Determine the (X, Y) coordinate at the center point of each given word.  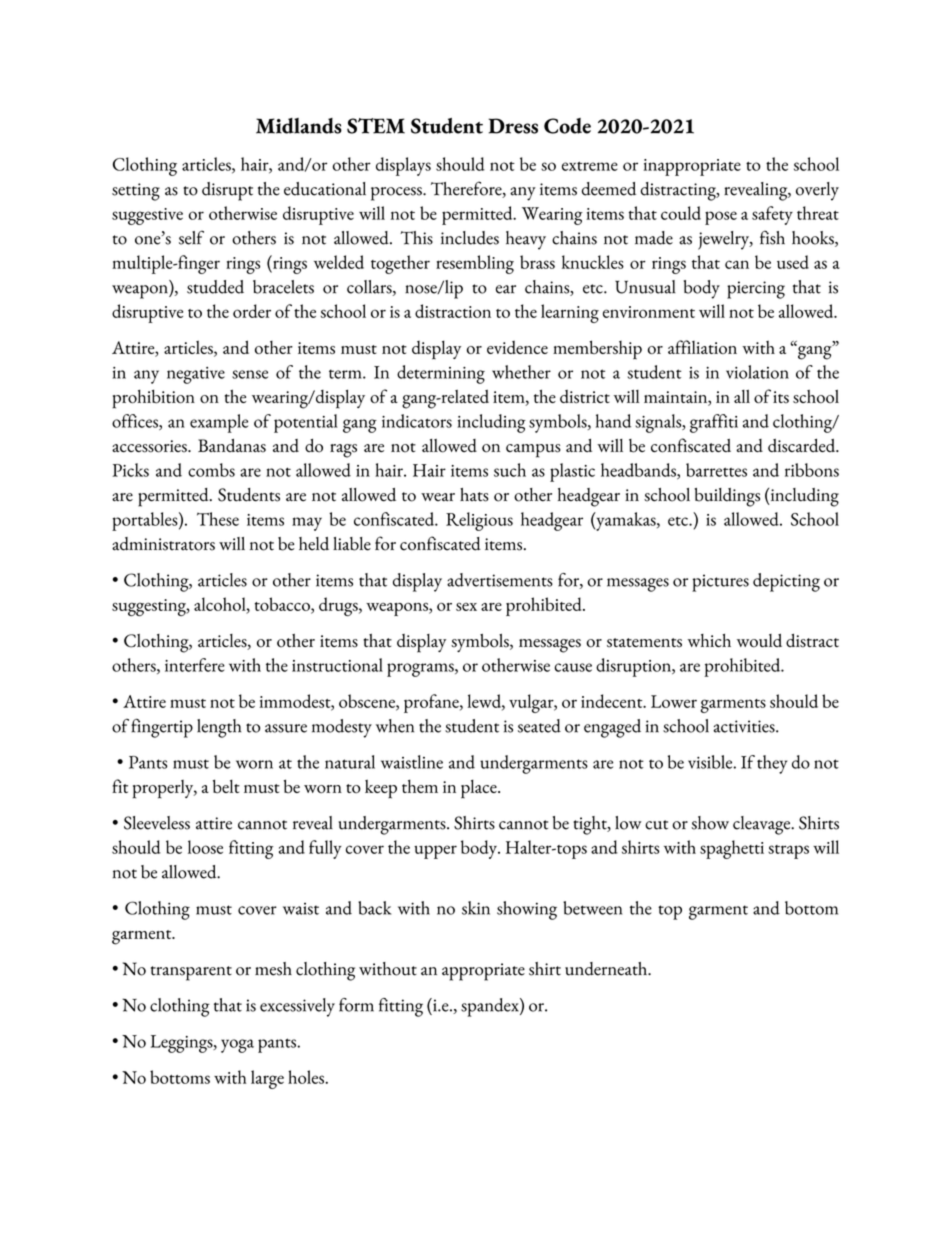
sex (466, 607)
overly (817, 191)
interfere (195, 665)
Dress (513, 126)
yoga (237, 1046)
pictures (720, 583)
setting (136, 192)
